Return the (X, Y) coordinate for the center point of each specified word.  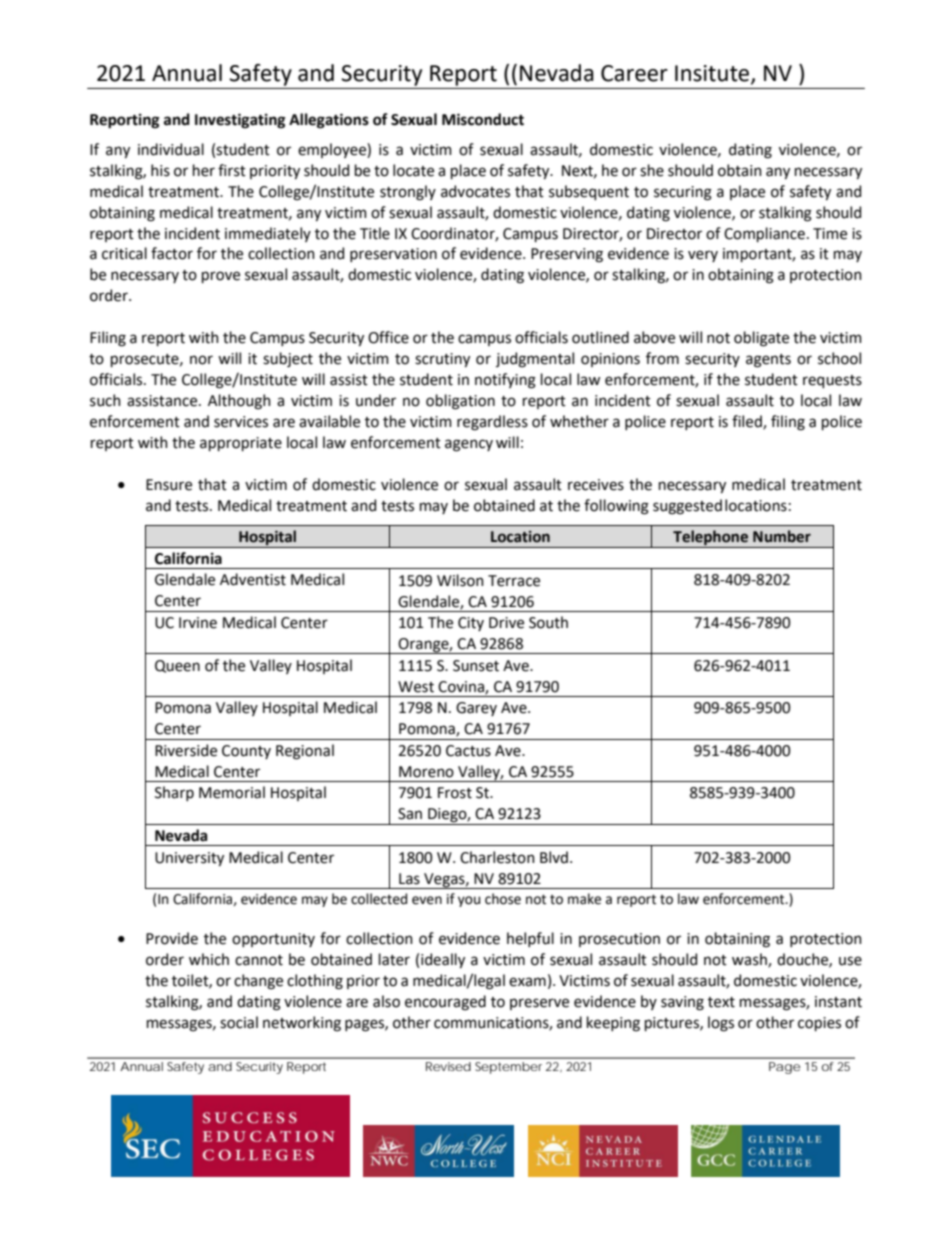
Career (634, 73)
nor (201, 360)
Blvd (554, 857)
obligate (761, 339)
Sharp (174, 793)
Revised (448, 1066)
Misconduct (483, 119)
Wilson (460, 580)
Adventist (253, 579)
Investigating (240, 121)
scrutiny (442, 360)
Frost (455, 793)
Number (782, 536)
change (258, 982)
